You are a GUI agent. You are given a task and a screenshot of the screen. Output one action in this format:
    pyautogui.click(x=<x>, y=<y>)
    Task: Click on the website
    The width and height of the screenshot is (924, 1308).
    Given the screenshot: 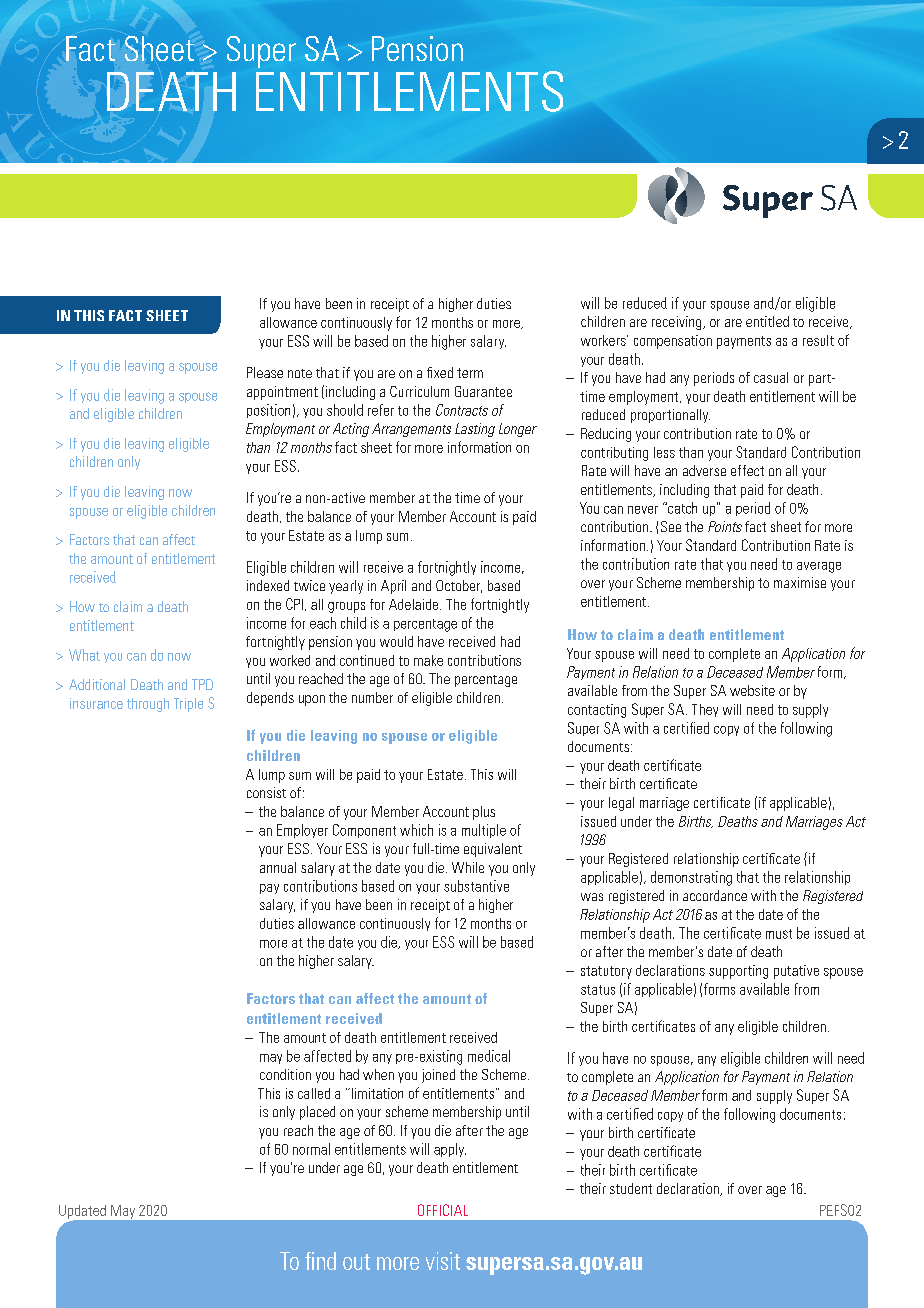 What is the action you would take?
    pyautogui.click(x=752, y=690)
